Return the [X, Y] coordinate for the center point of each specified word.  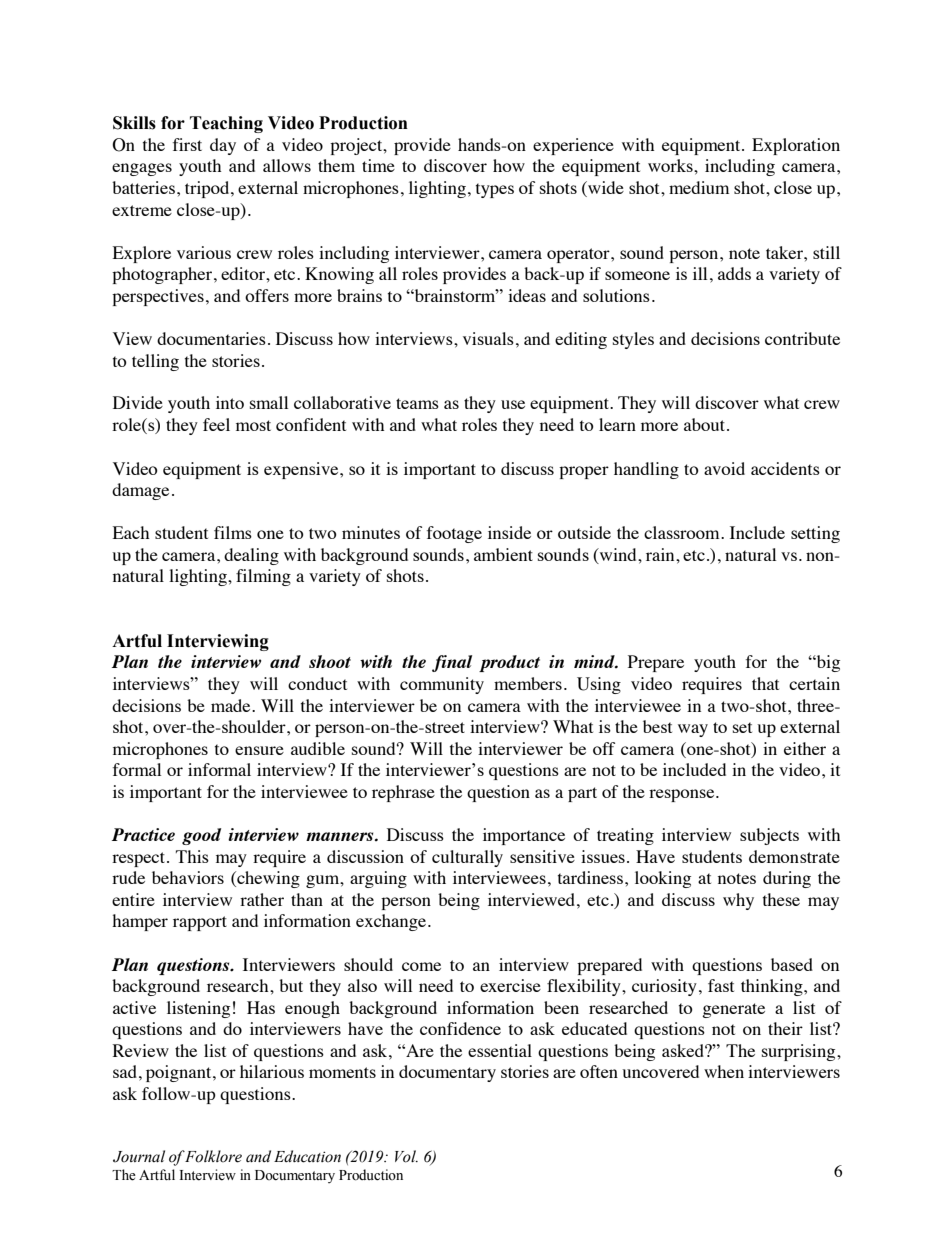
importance [524, 836]
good [201, 836]
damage [140, 491]
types [495, 190]
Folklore [213, 1156]
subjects [769, 836]
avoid [724, 468]
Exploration [796, 146]
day [223, 146]
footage [454, 534]
